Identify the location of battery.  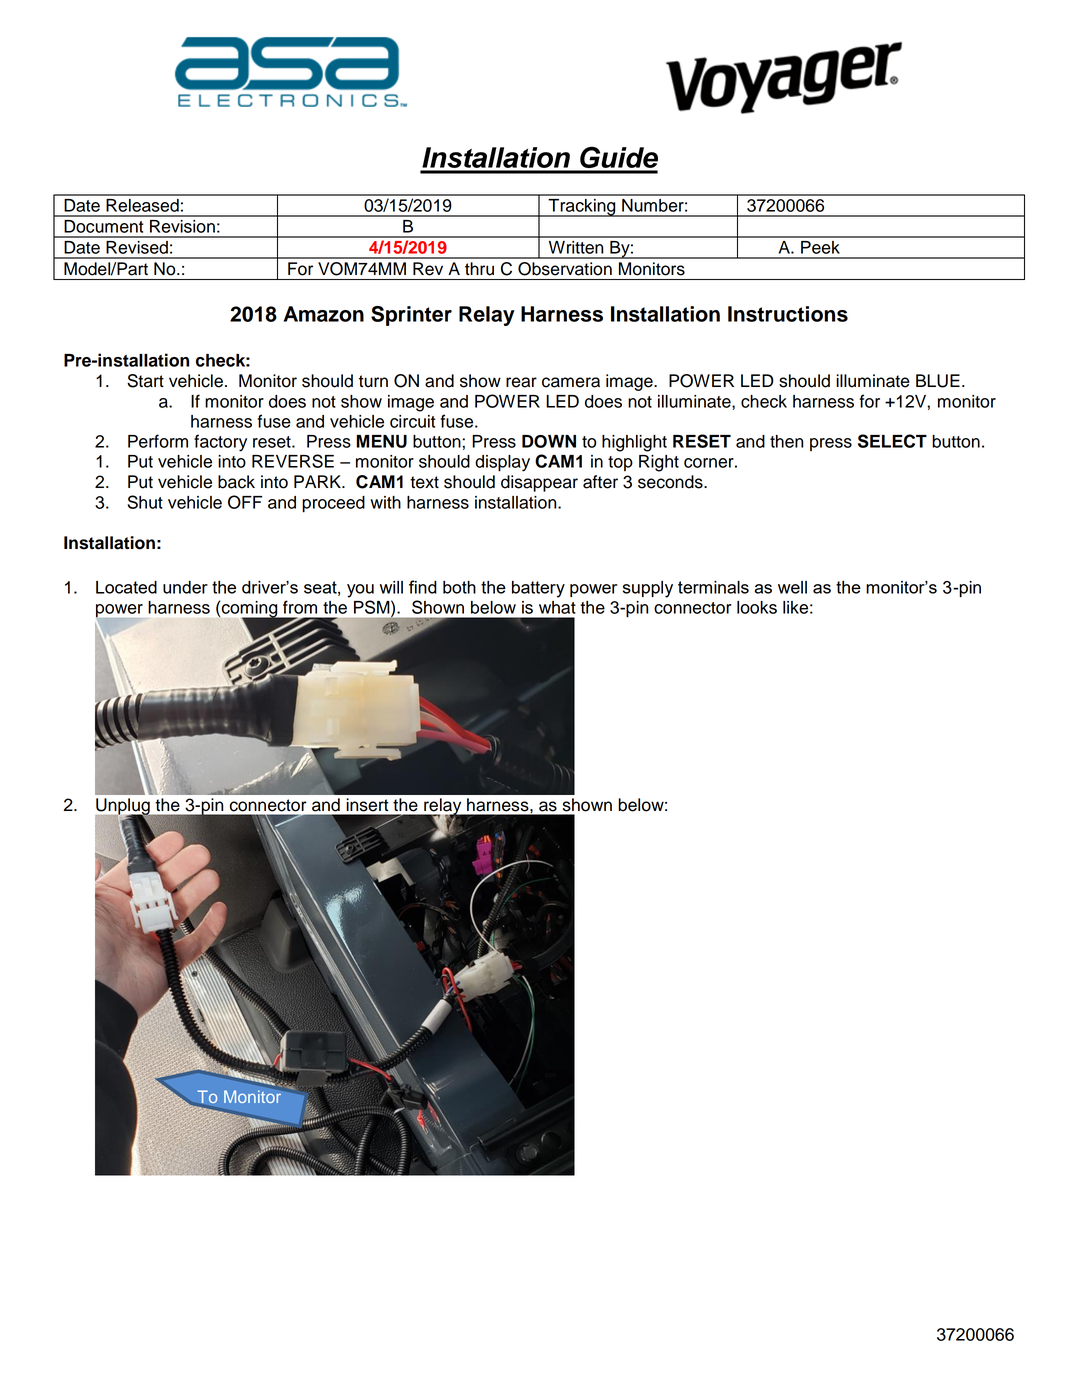
(538, 589).
